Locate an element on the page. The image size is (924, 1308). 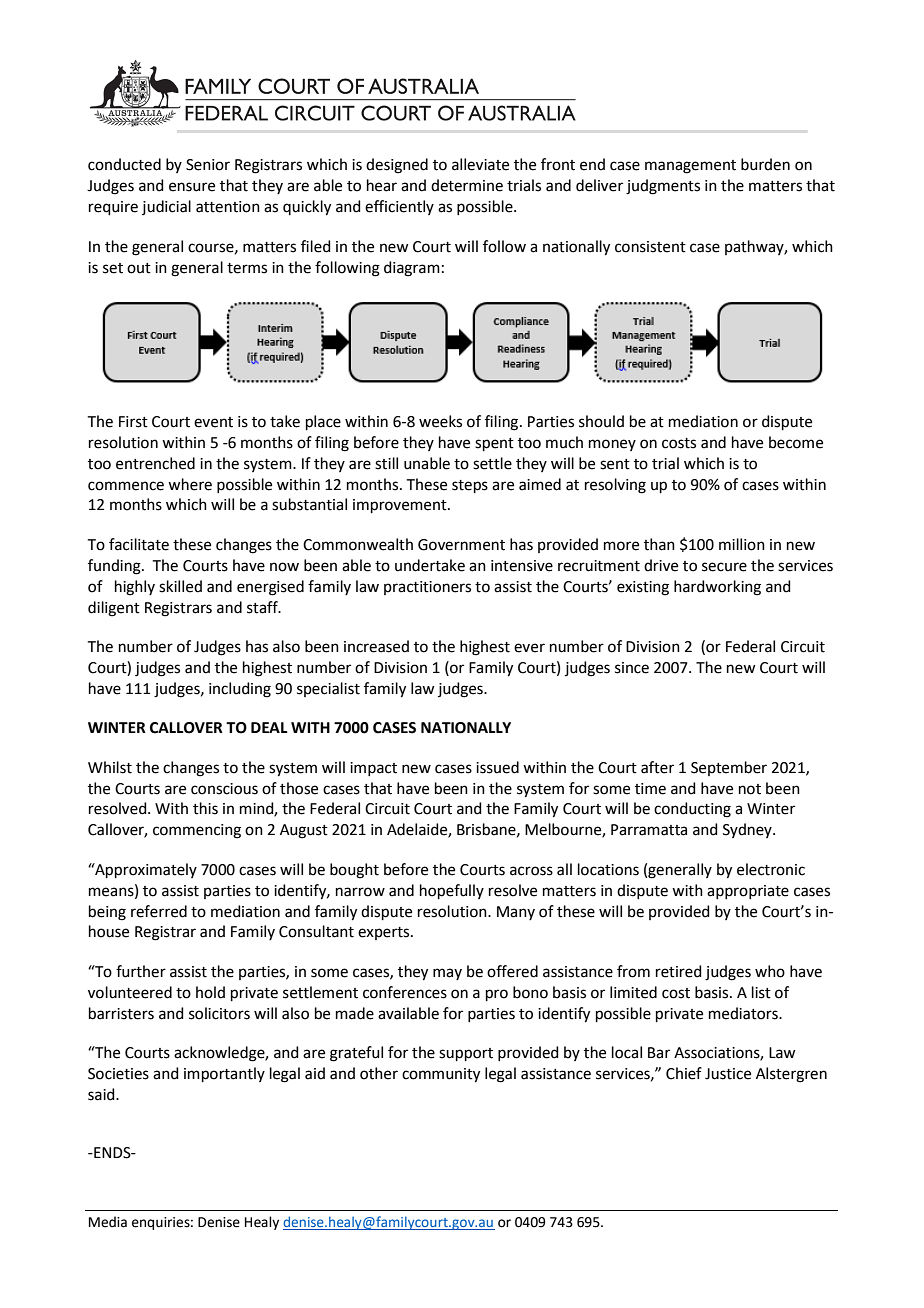
management is located at coordinates (690, 167).
